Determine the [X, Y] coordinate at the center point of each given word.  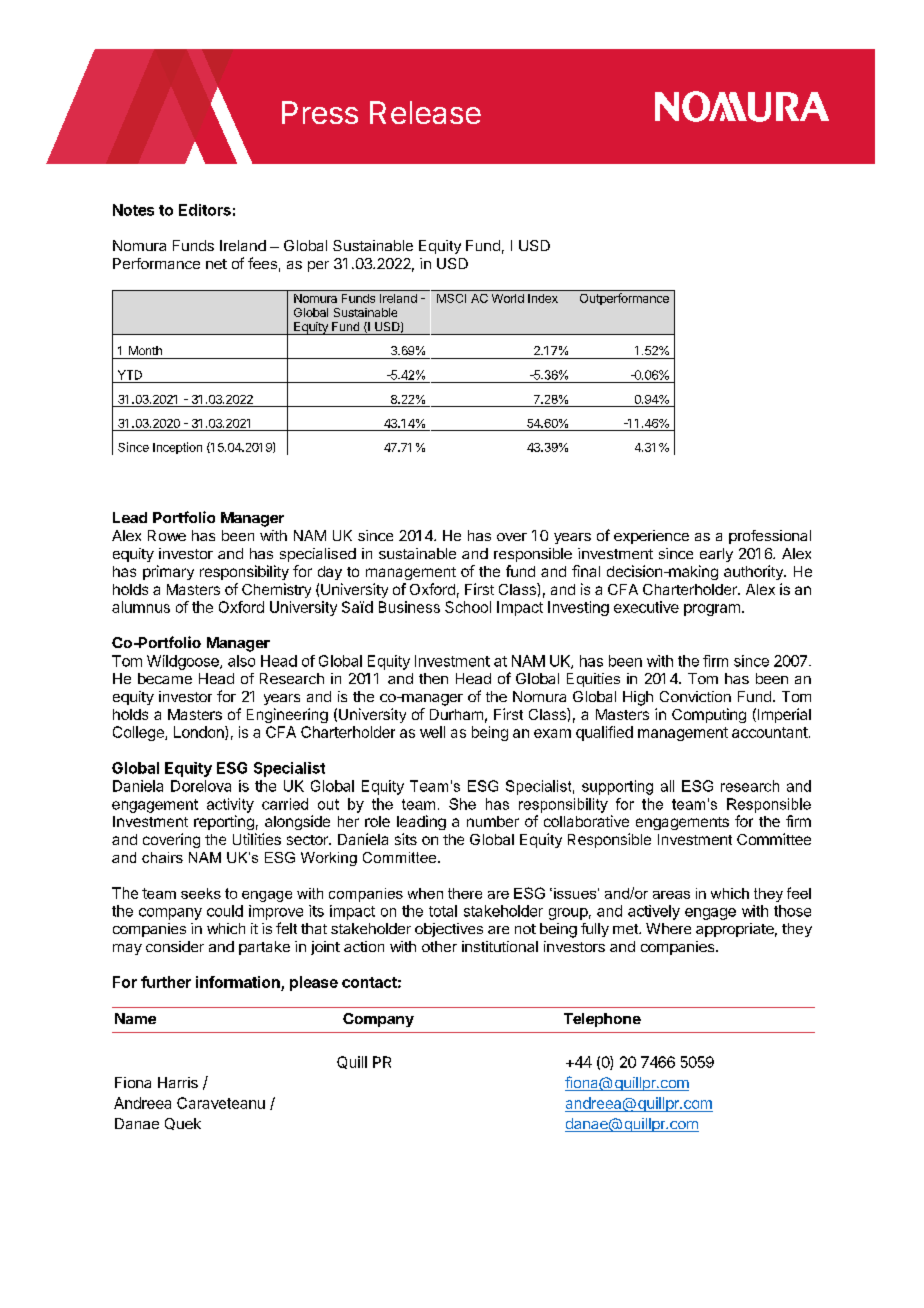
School [468, 607]
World [508, 298]
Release [425, 112]
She [462, 804]
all [667, 786]
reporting [224, 822]
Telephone [602, 1020]
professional [770, 537]
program [712, 610]
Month [145, 350]
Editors [205, 210]
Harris [178, 1082]
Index [543, 298]
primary [168, 572]
